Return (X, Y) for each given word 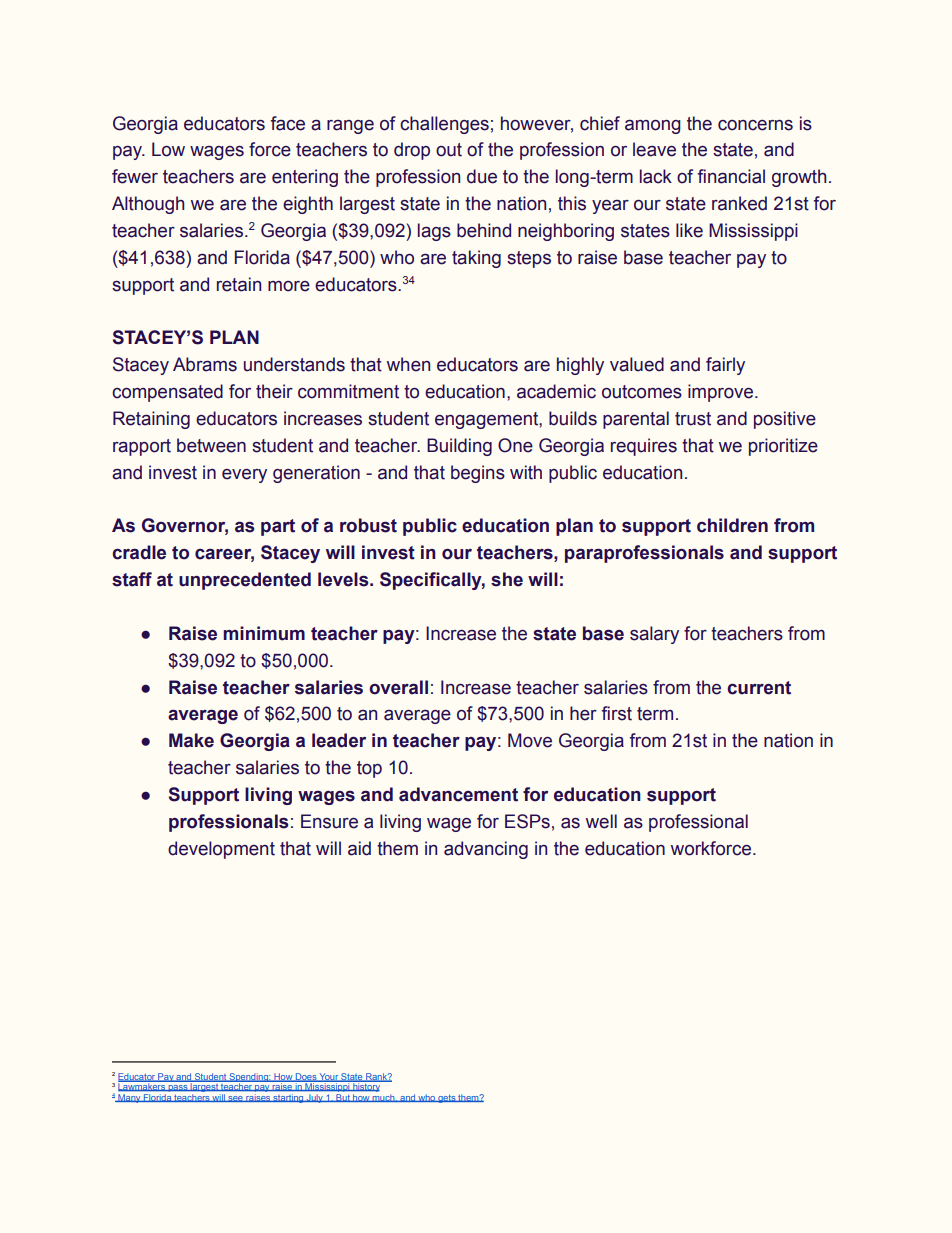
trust (693, 419)
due (482, 176)
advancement (458, 794)
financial (731, 176)
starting (288, 1098)
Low (168, 149)
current (759, 688)
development (221, 850)
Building (459, 447)
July (314, 1099)
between (211, 445)
